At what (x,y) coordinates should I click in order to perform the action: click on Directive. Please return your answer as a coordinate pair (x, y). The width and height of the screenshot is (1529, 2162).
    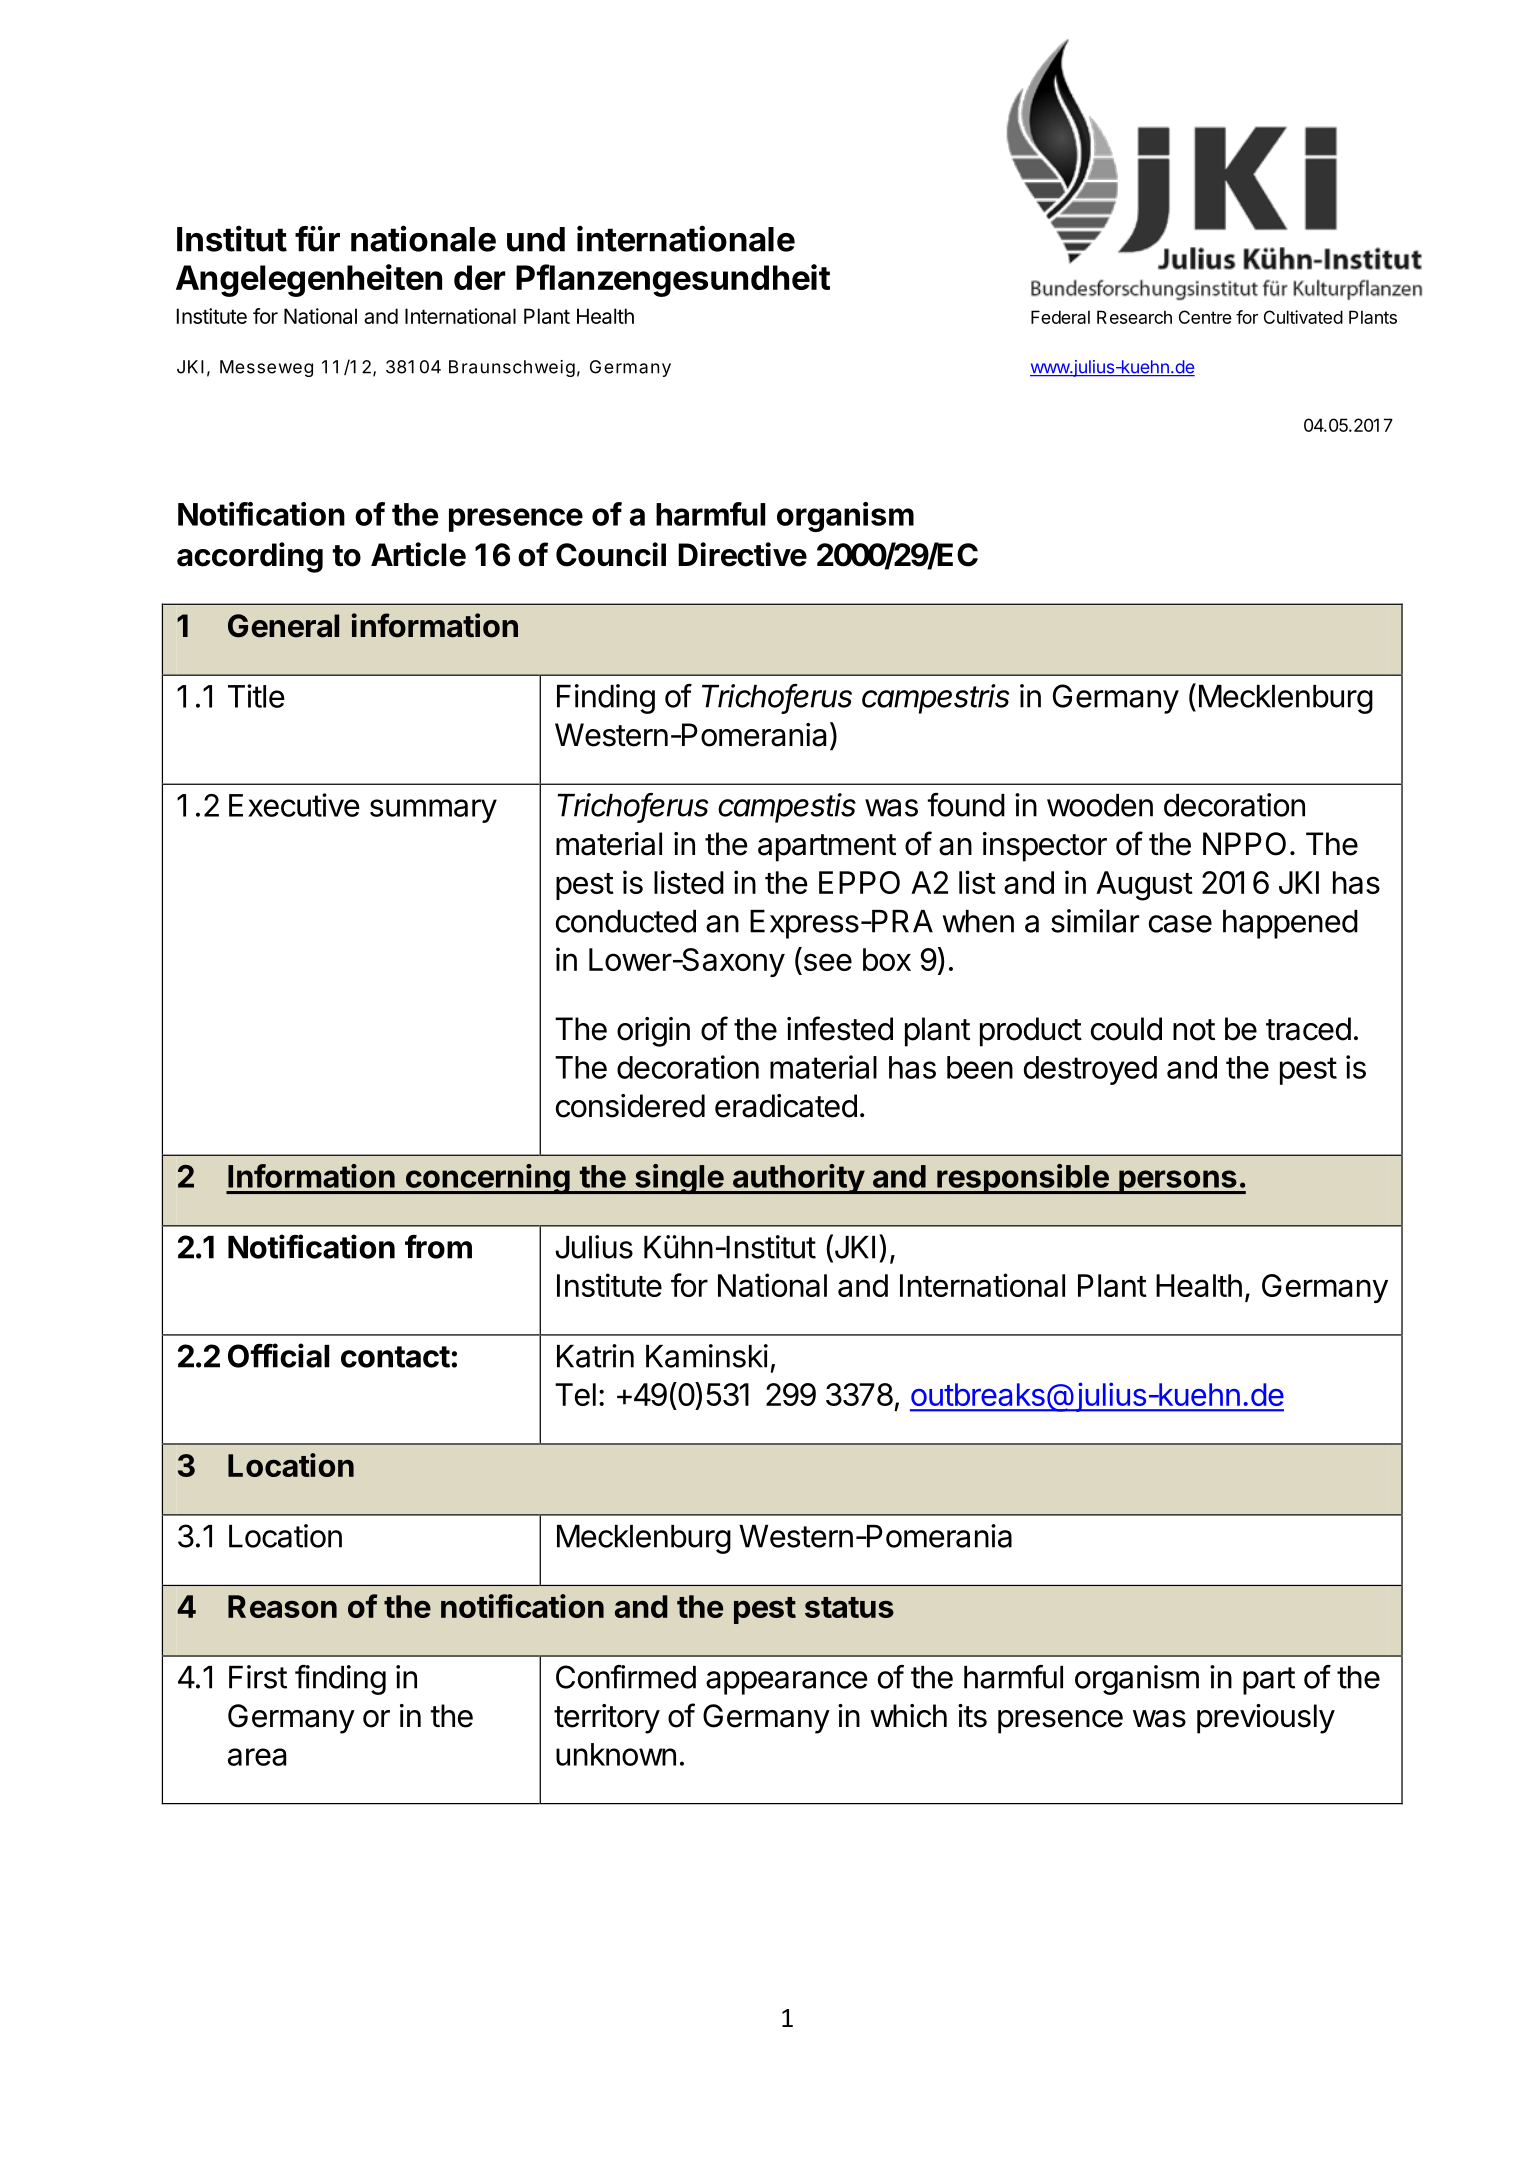
    Looking at the image, I should click on (742, 554).
